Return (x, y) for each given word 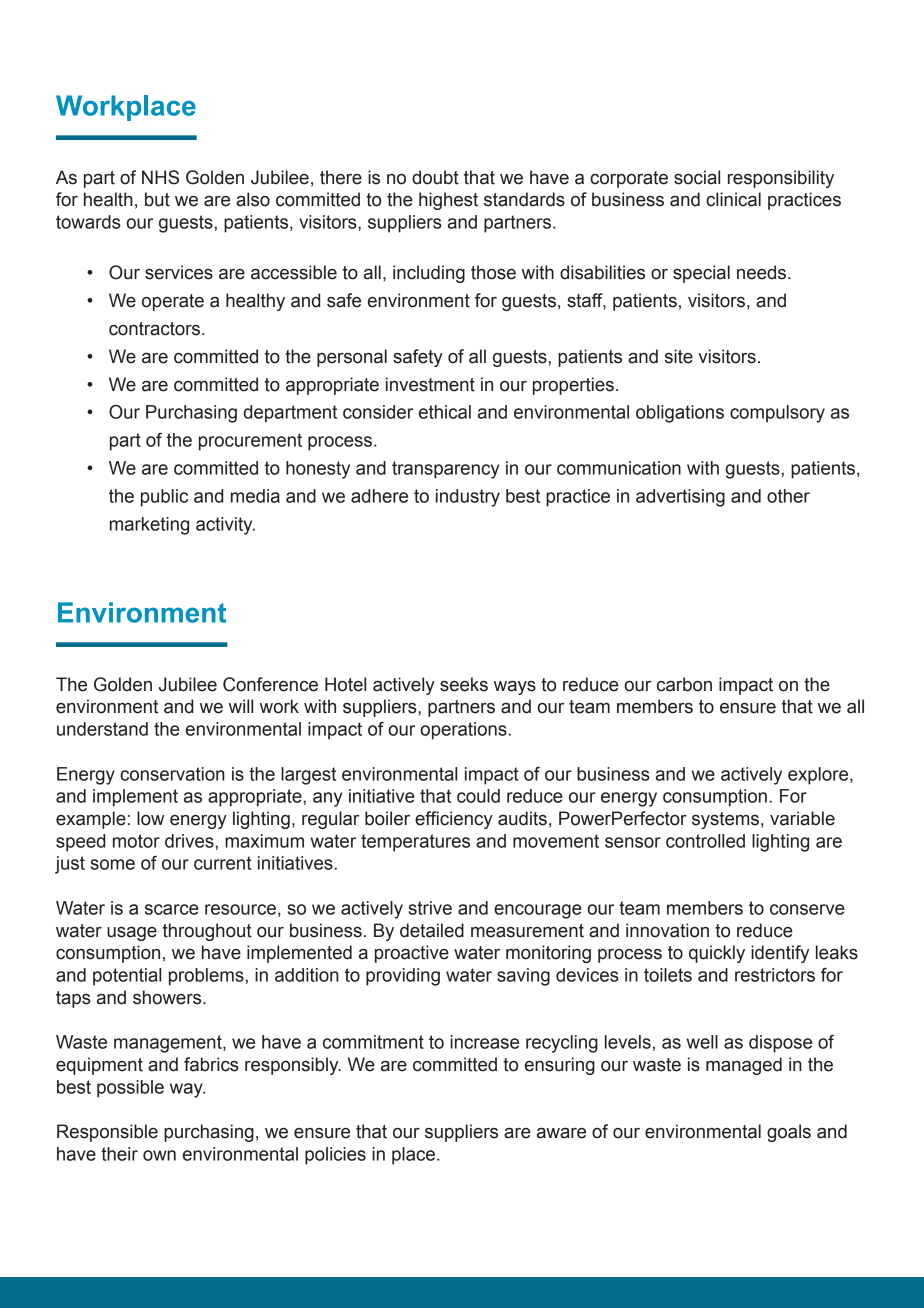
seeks (464, 684)
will (241, 706)
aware (561, 1133)
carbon (684, 684)
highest (448, 201)
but (157, 199)
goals (789, 1133)
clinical (733, 199)
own (159, 1155)
